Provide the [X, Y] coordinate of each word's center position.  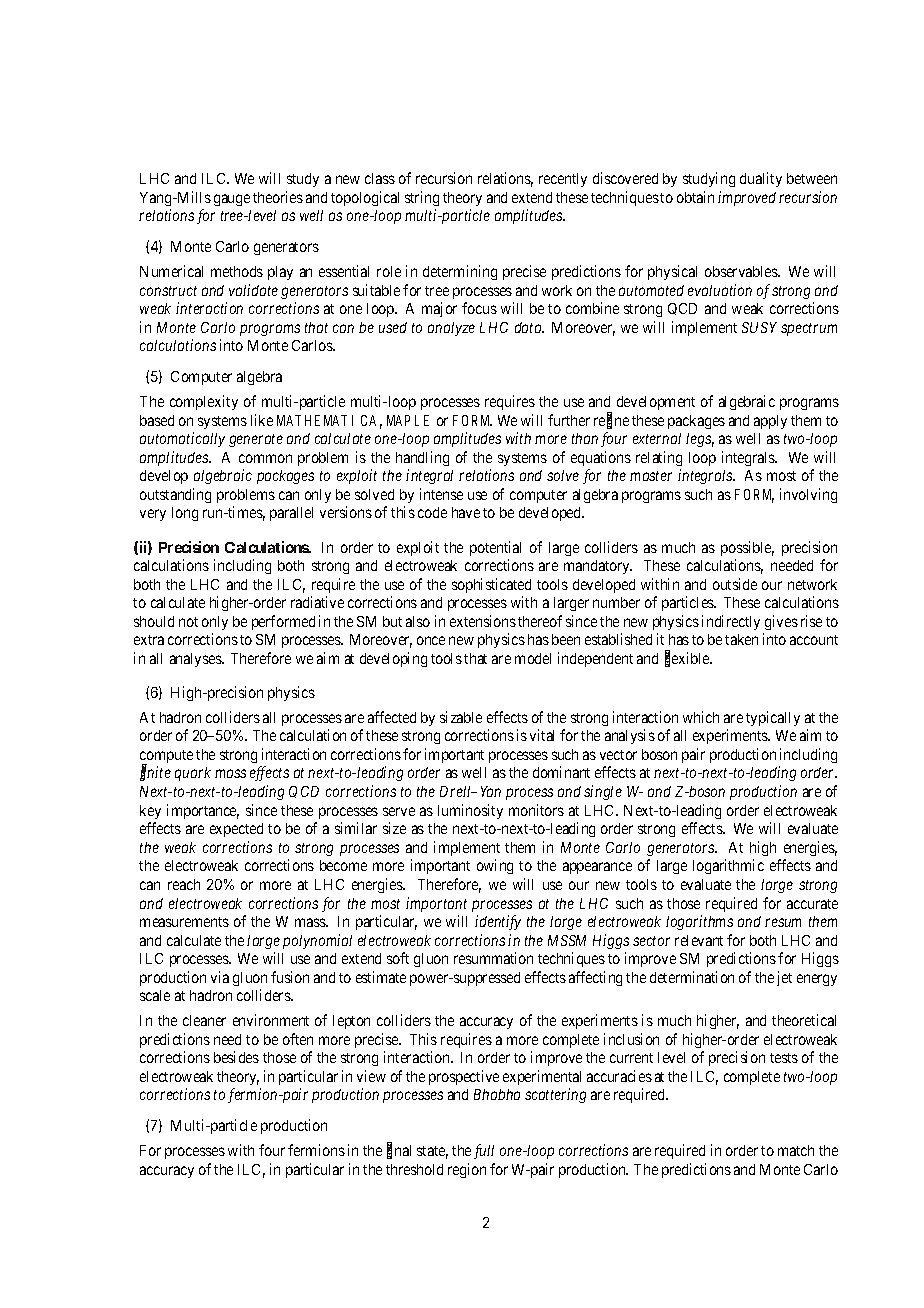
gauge [232, 200]
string [422, 198]
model [533, 658]
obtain [695, 197]
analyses [196, 660]
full [484, 1151]
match [796, 1150]
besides [236, 1057]
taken [741, 639]
